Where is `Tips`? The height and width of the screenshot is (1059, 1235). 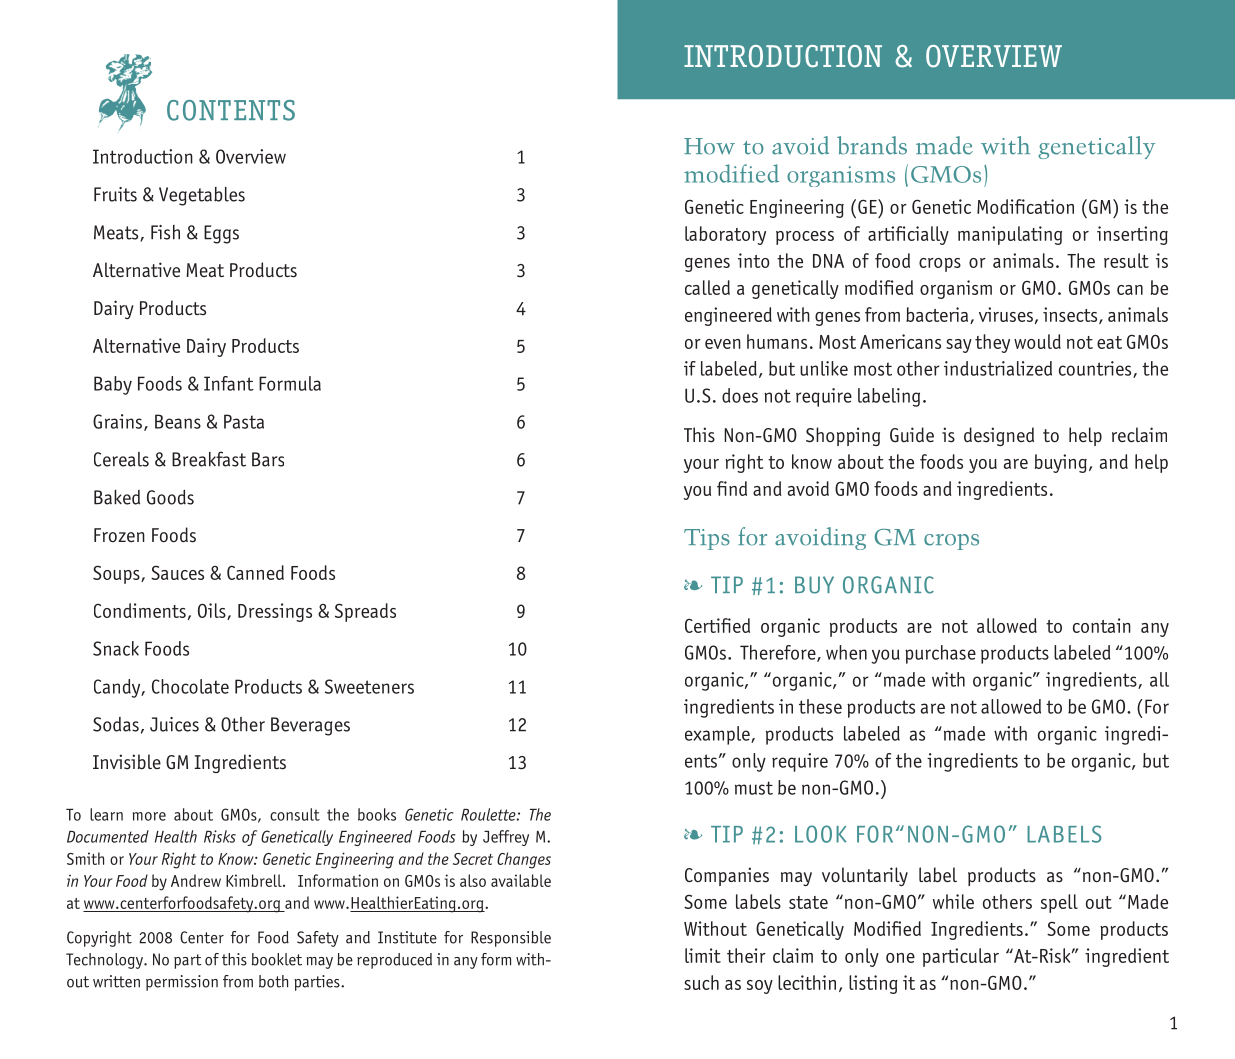
Tips is located at coordinates (707, 539).
